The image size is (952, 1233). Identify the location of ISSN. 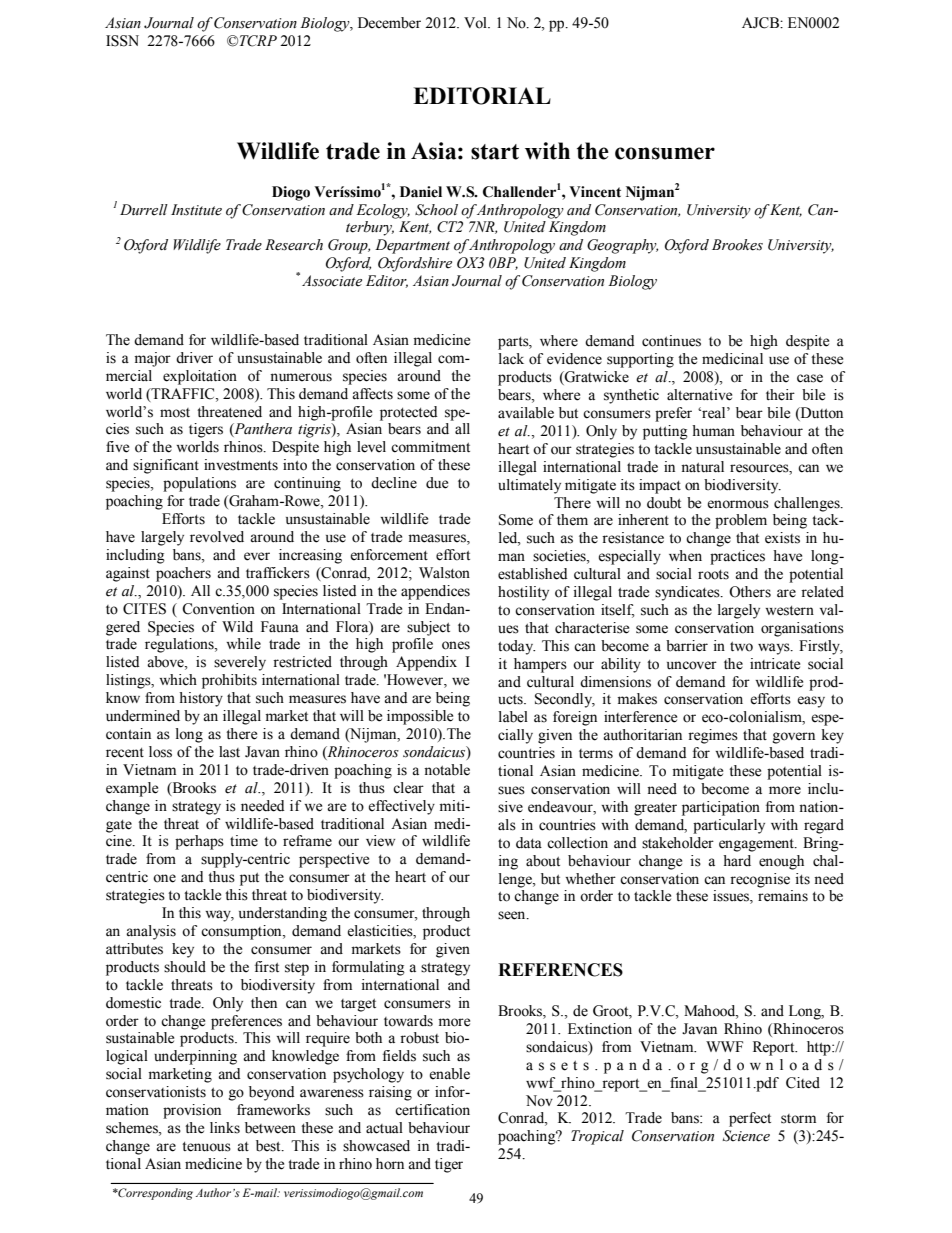
(122, 41).
